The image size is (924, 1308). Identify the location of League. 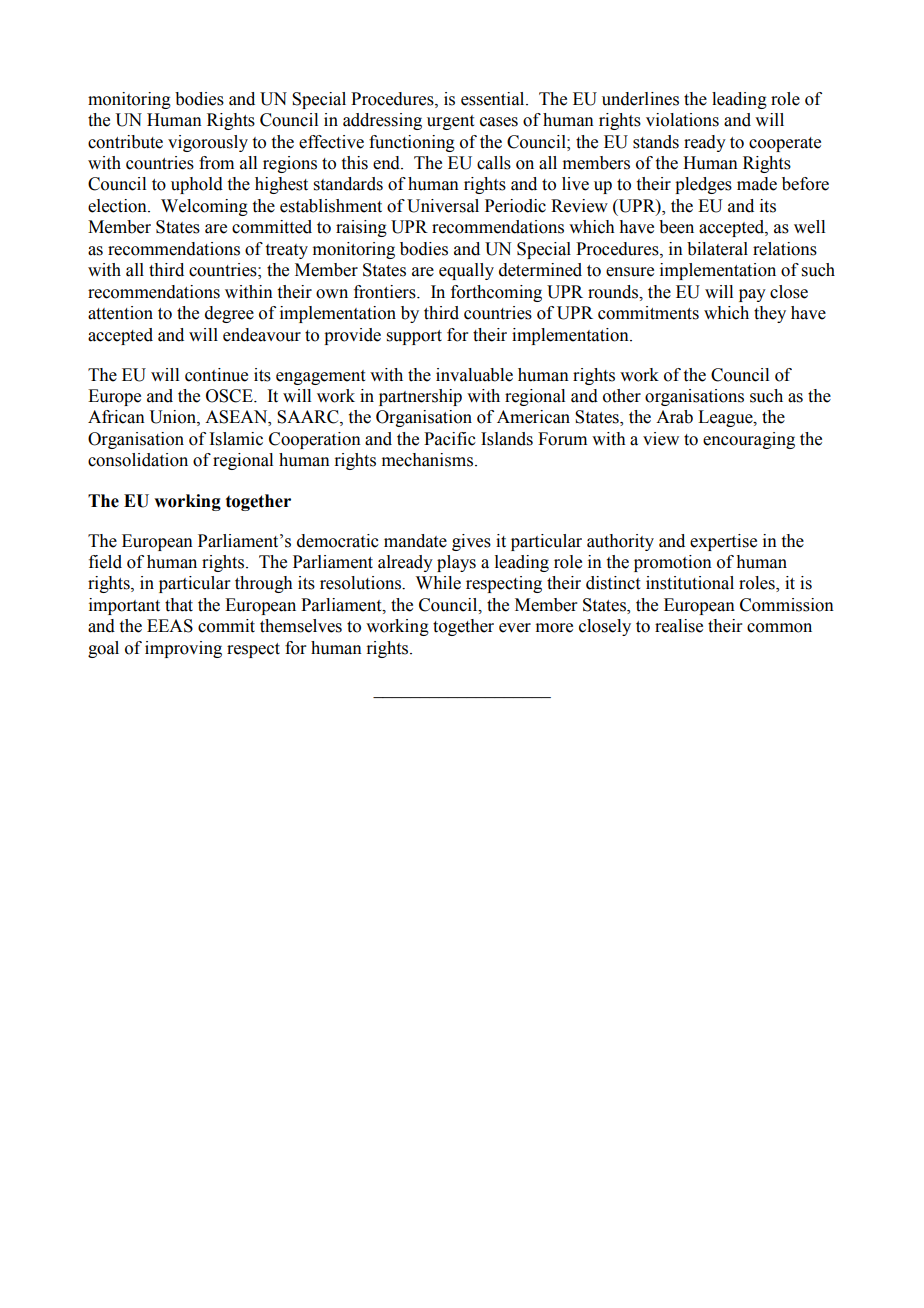
(726, 418).
